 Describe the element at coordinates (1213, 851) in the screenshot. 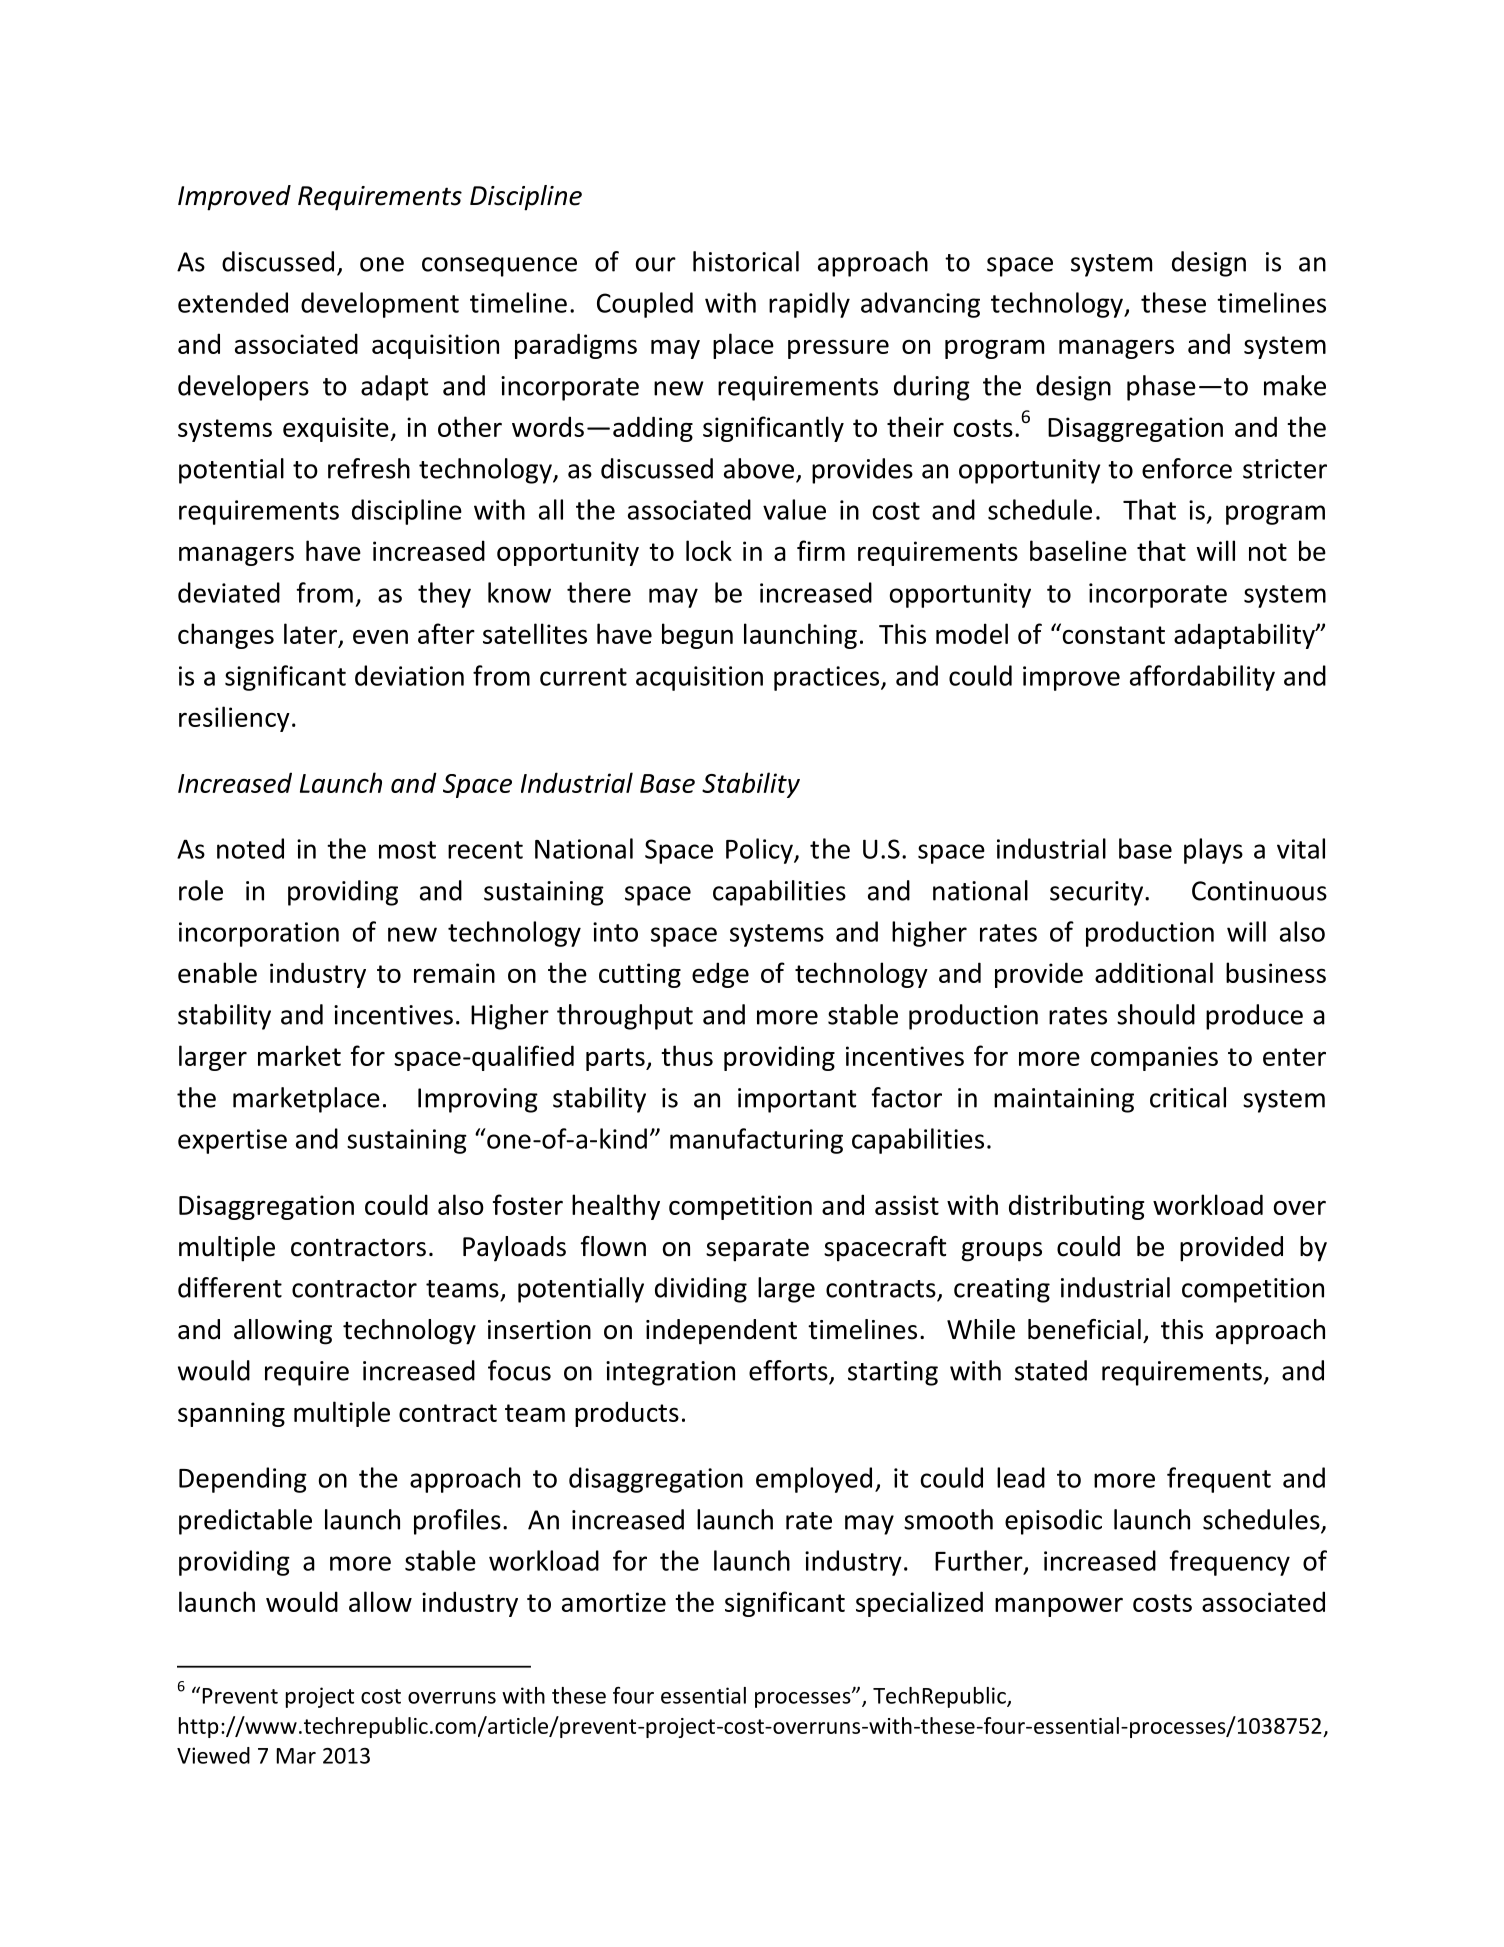

I see `plays` at that location.
